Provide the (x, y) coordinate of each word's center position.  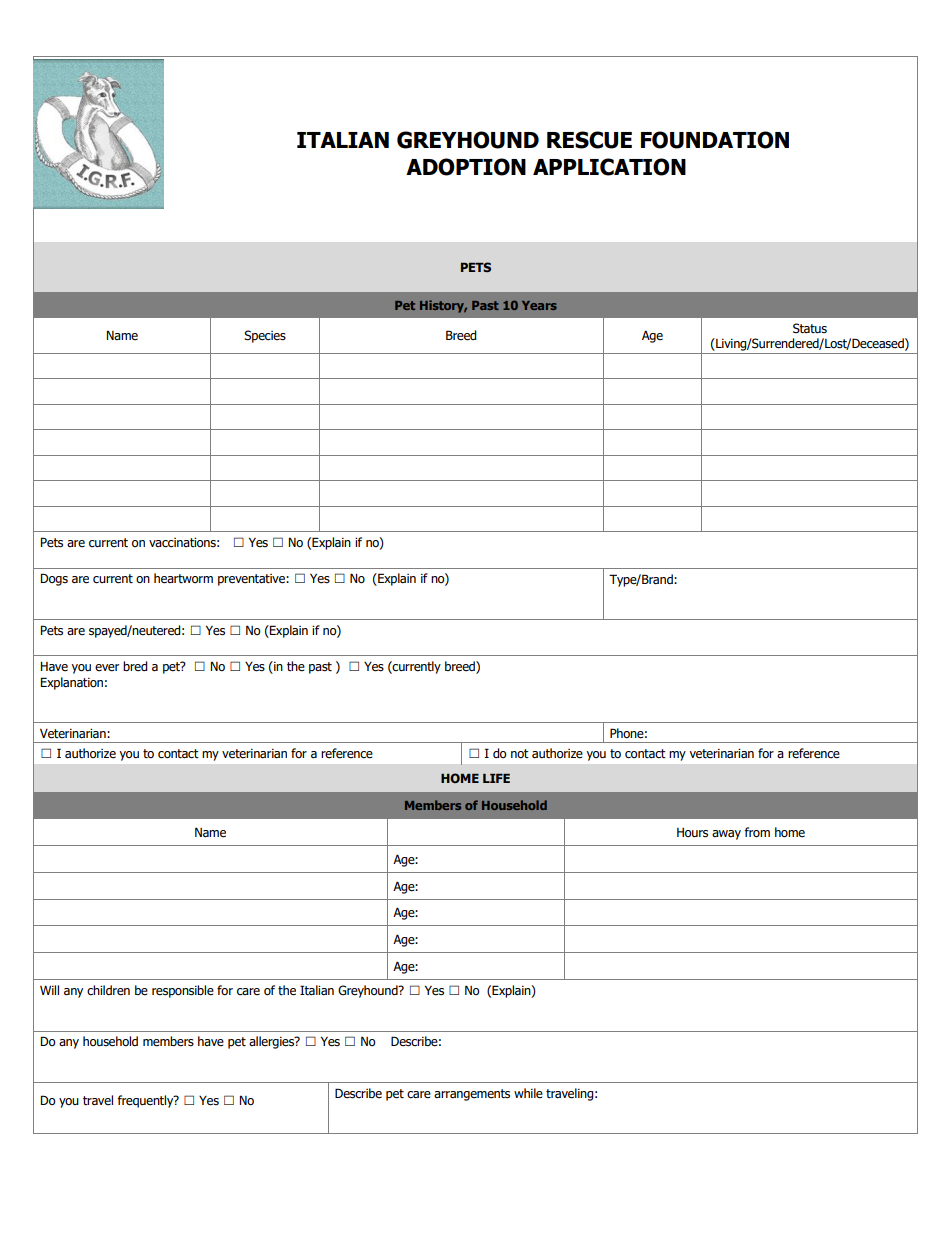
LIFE (496, 778)
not (520, 754)
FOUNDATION (715, 140)
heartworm (183, 578)
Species (265, 336)
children (108, 990)
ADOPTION (466, 167)
